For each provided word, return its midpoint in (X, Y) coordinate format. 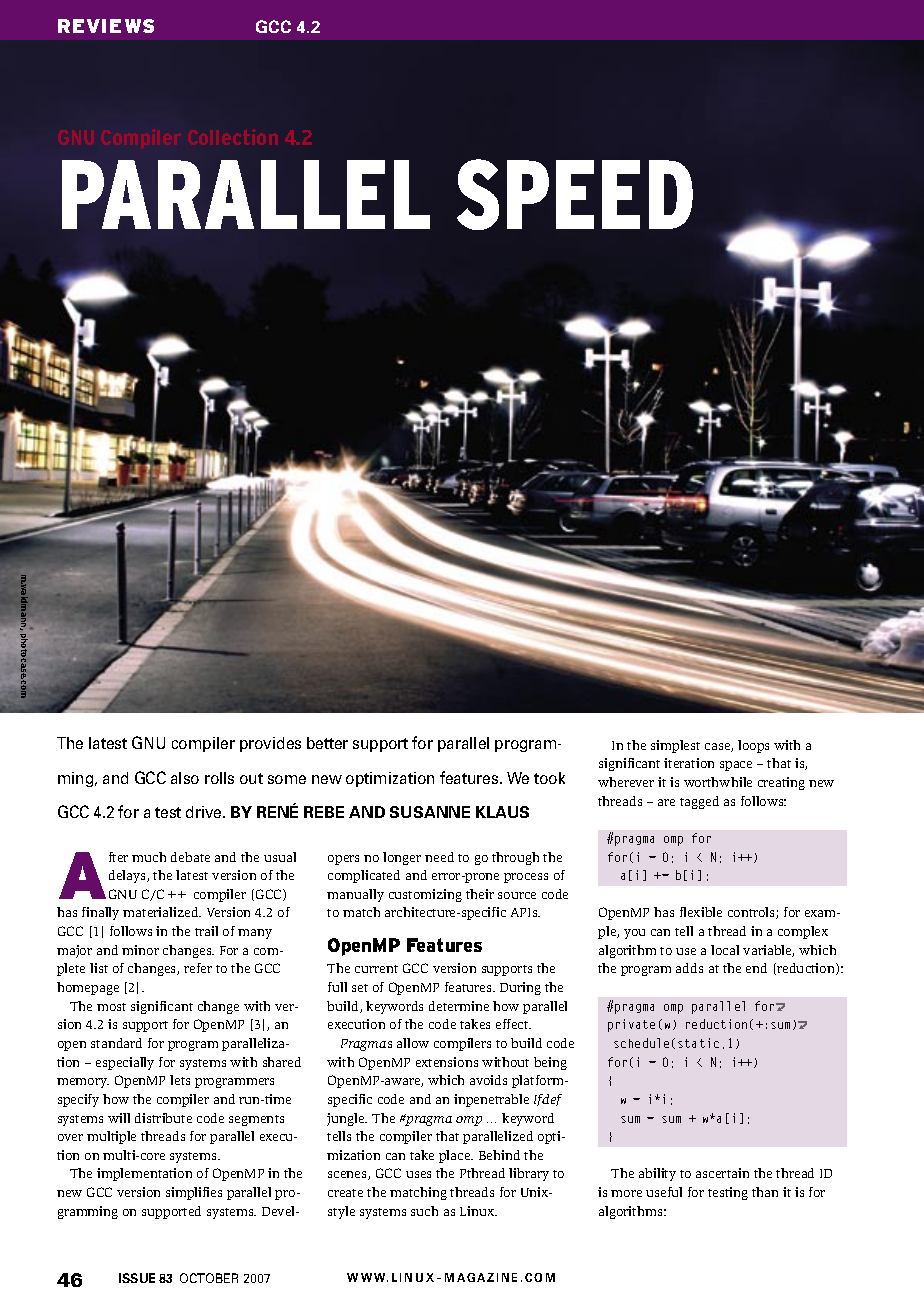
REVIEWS (106, 26)
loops (753, 746)
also (185, 778)
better (327, 743)
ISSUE (137, 1278)
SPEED (575, 194)
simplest (675, 746)
